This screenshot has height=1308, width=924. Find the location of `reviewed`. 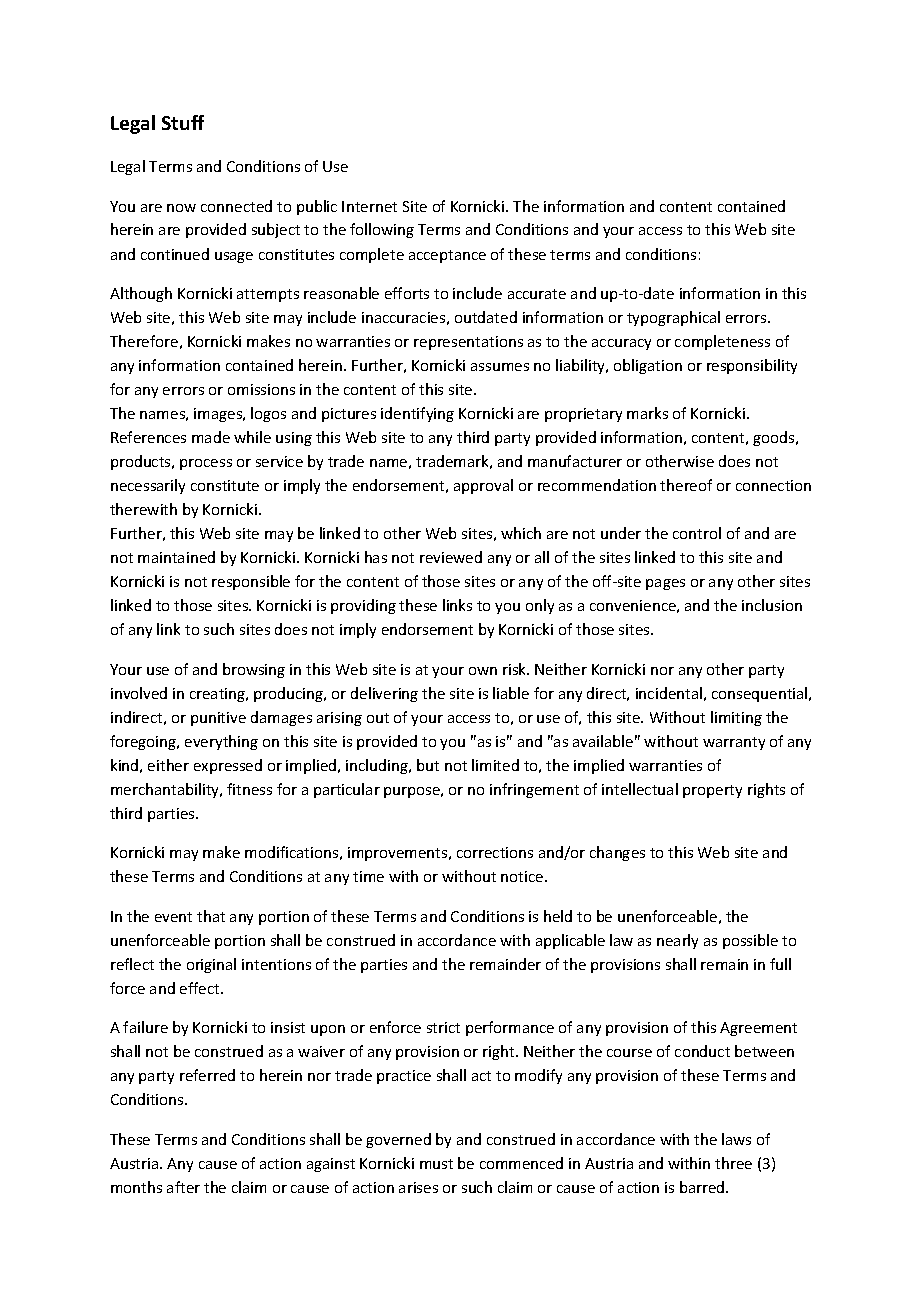

reviewed is located at coordinates (451, 557).
